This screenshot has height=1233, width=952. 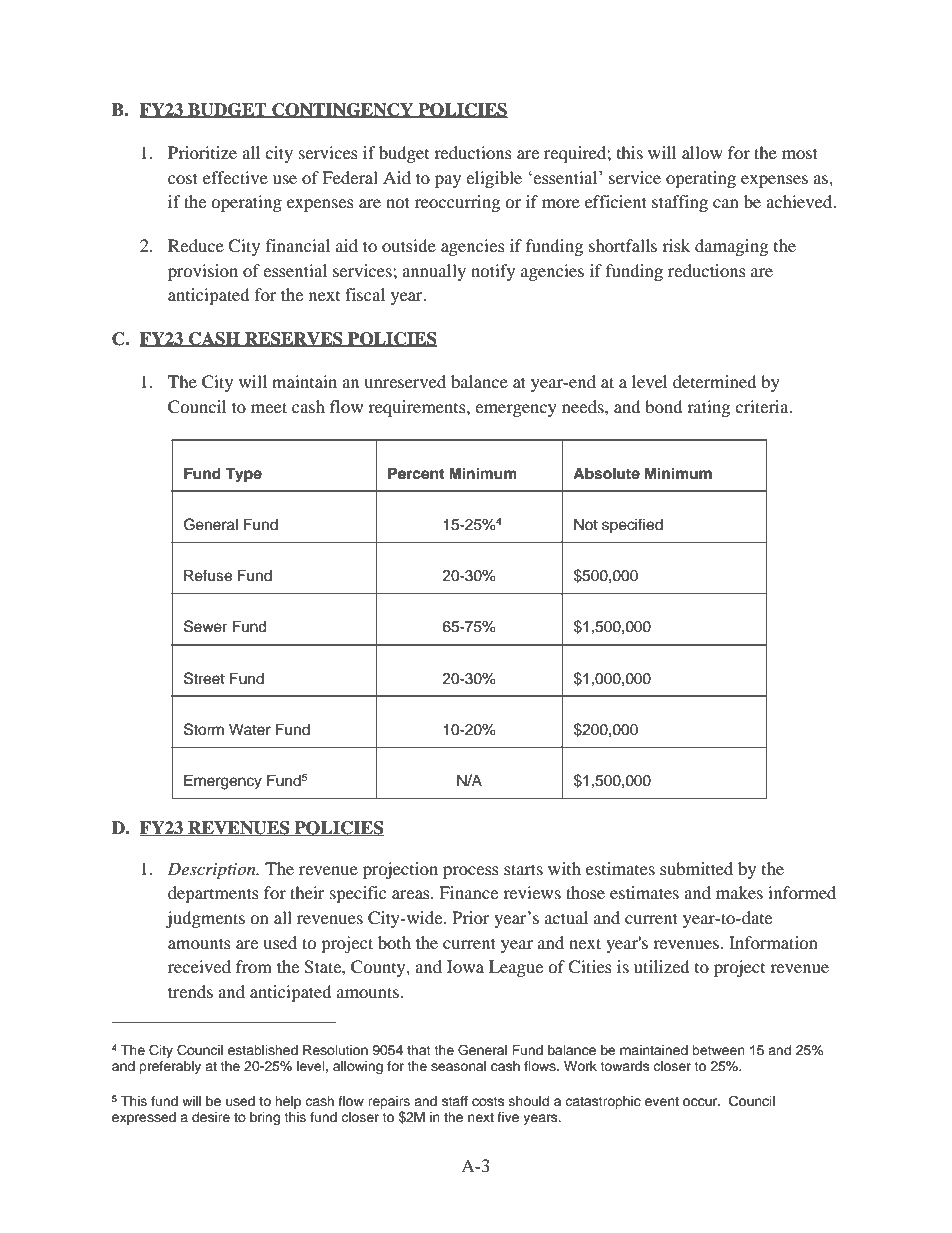 I want to click on departments, so click(x=213, y=894).
